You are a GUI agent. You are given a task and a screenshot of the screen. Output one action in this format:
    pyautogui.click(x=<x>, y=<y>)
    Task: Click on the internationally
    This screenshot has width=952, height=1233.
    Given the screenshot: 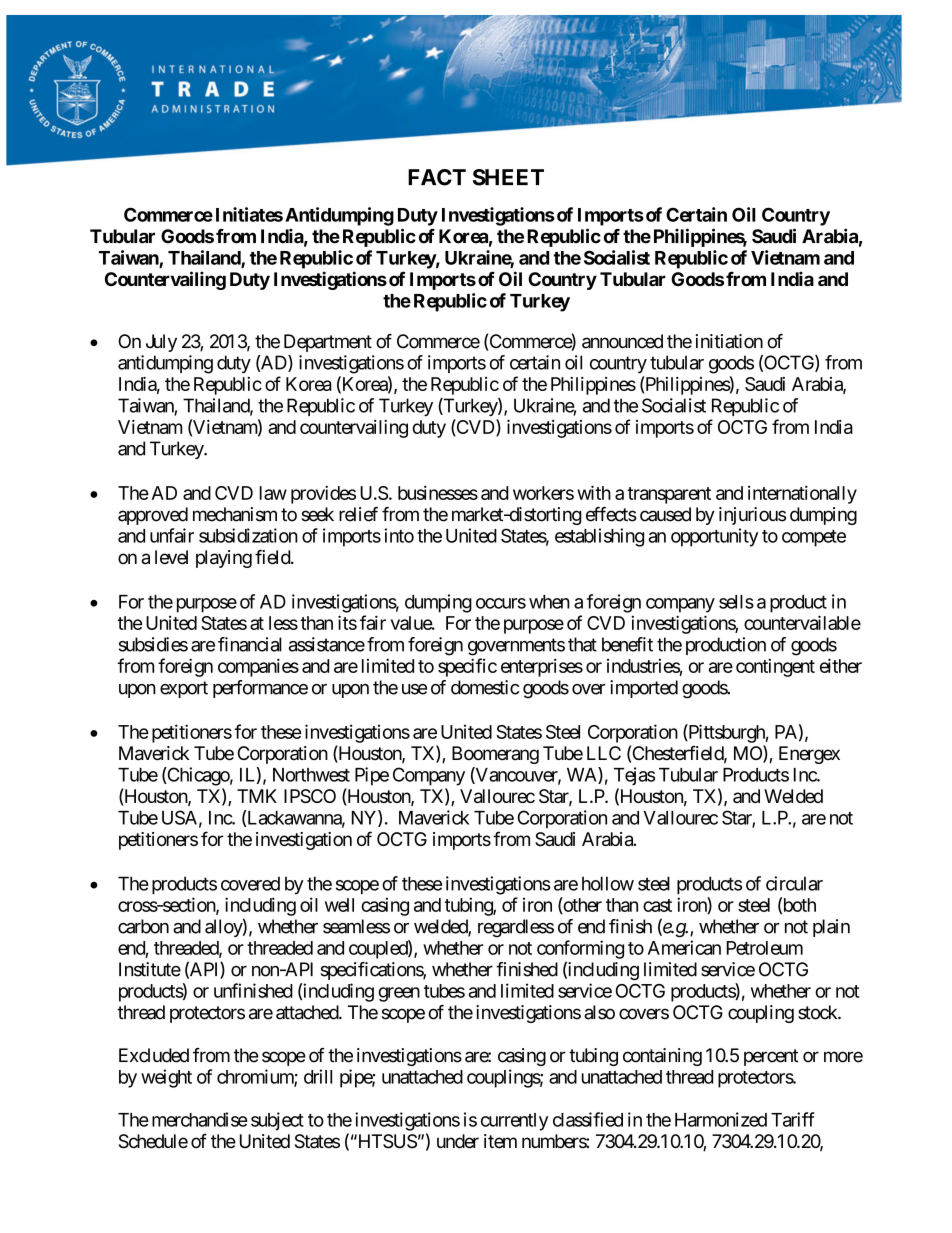 What is the action you would take?
    pyautogui.click(x=802, y=494)
